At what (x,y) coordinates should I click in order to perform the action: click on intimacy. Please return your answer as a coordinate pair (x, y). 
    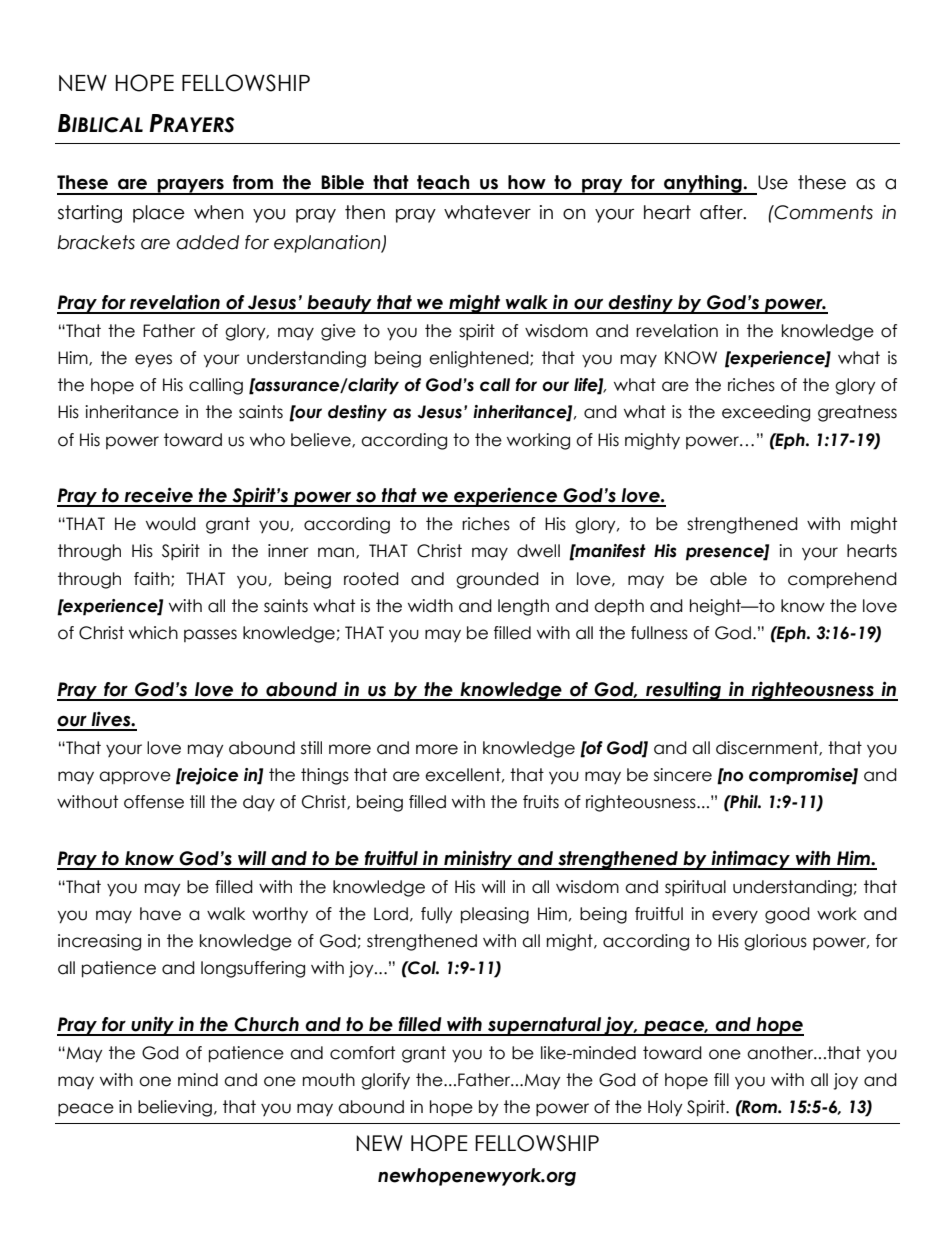
    Looking at the image, I should click on (751, 860).
